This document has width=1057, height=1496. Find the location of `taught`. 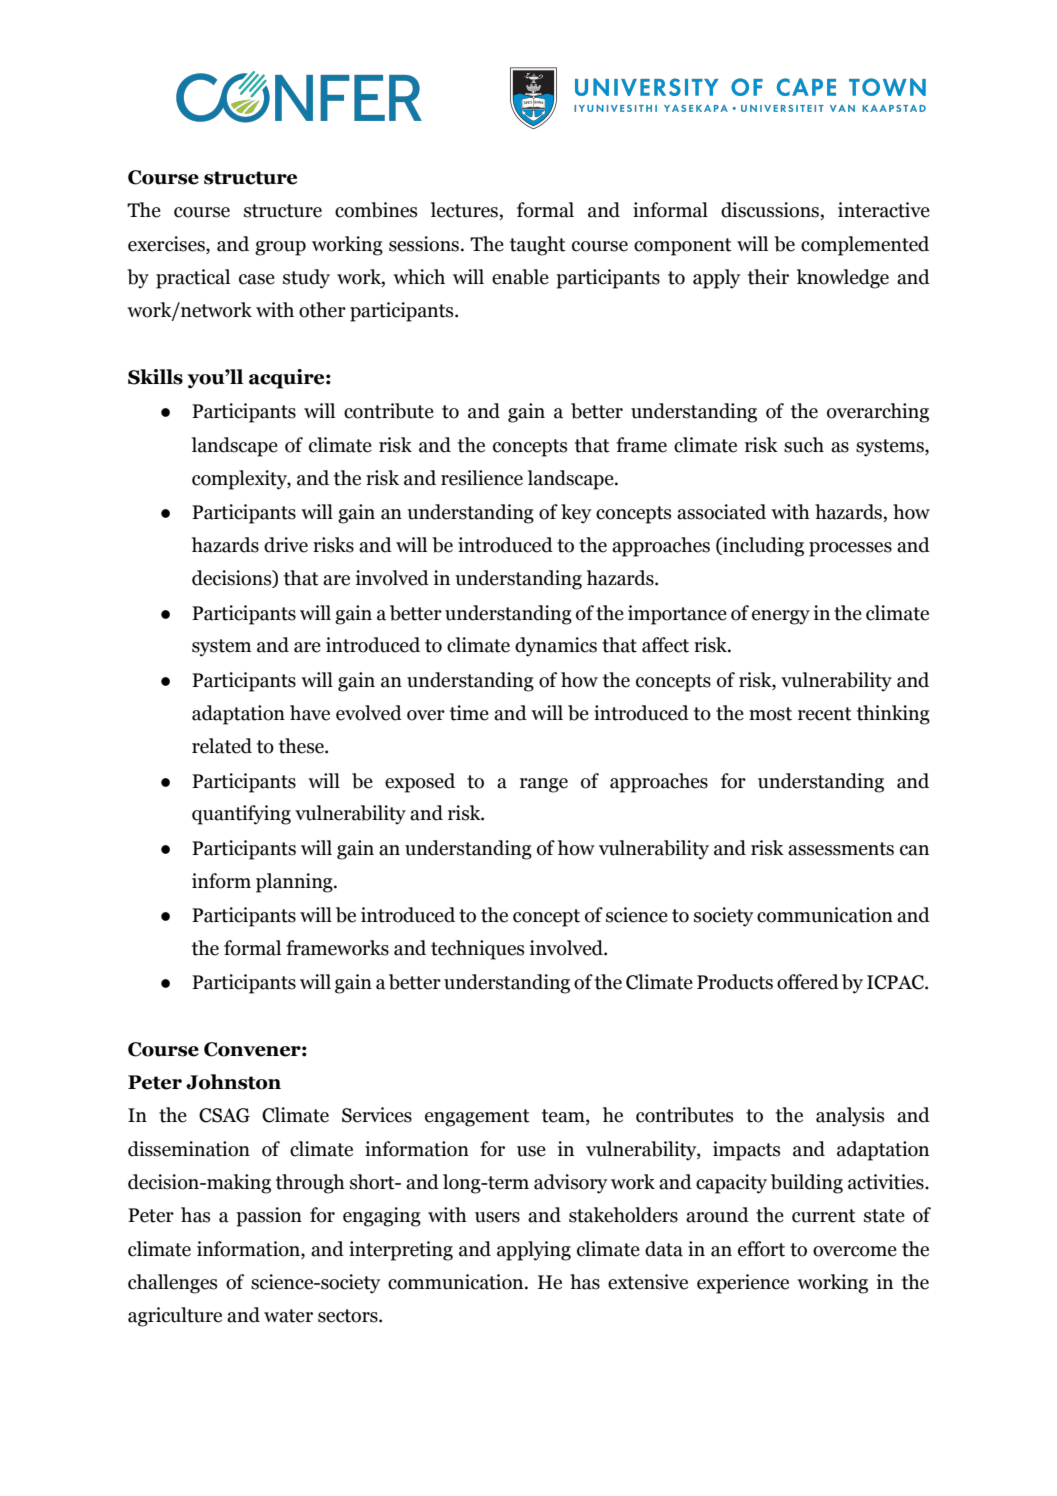

taught is located at coordinates (538, 246).
